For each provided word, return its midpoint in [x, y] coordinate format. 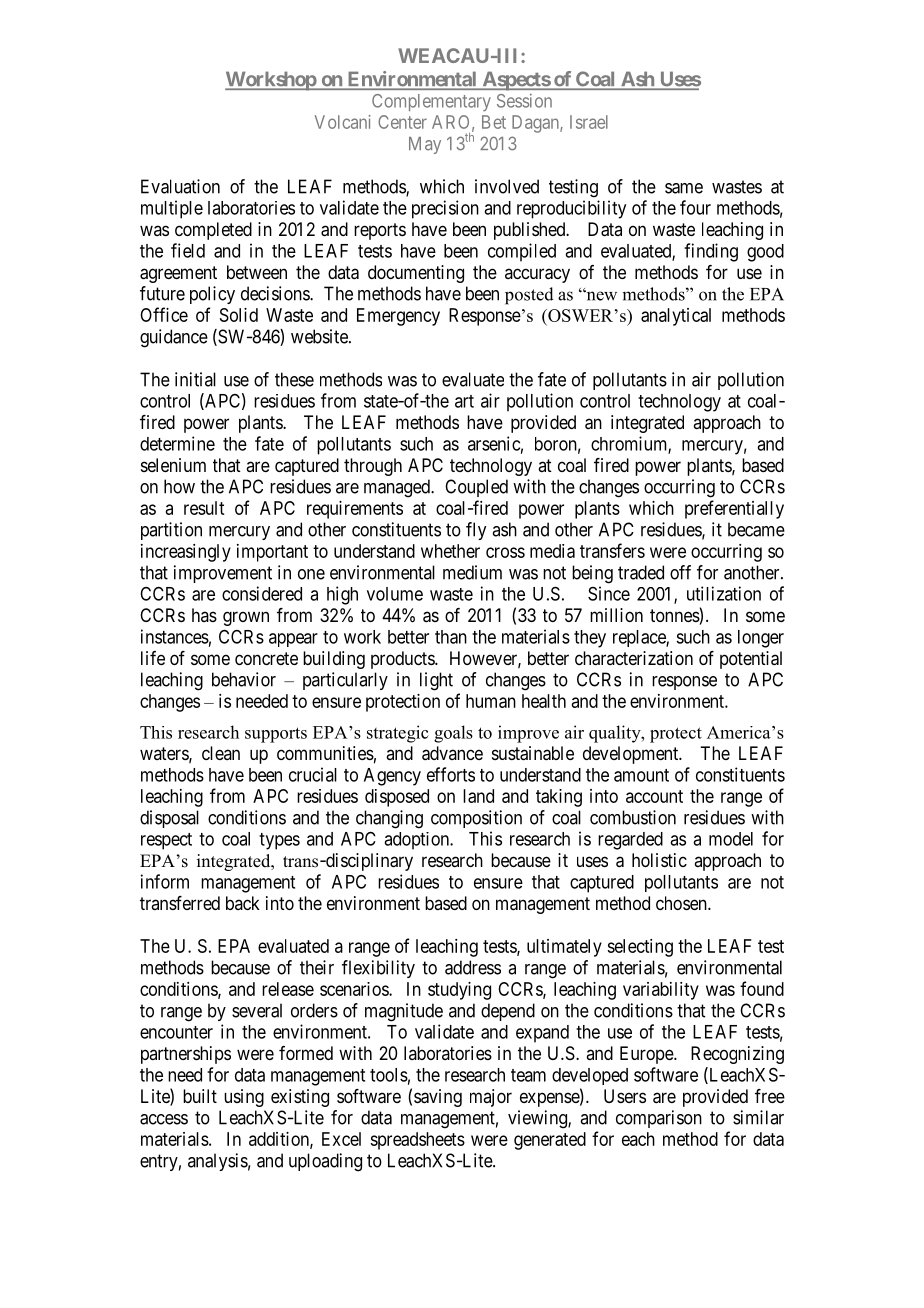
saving [438, 1098]
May [425, 145]
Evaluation [180, 186]
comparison [659, 1119]
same [684, 188]
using [244, 1098]
